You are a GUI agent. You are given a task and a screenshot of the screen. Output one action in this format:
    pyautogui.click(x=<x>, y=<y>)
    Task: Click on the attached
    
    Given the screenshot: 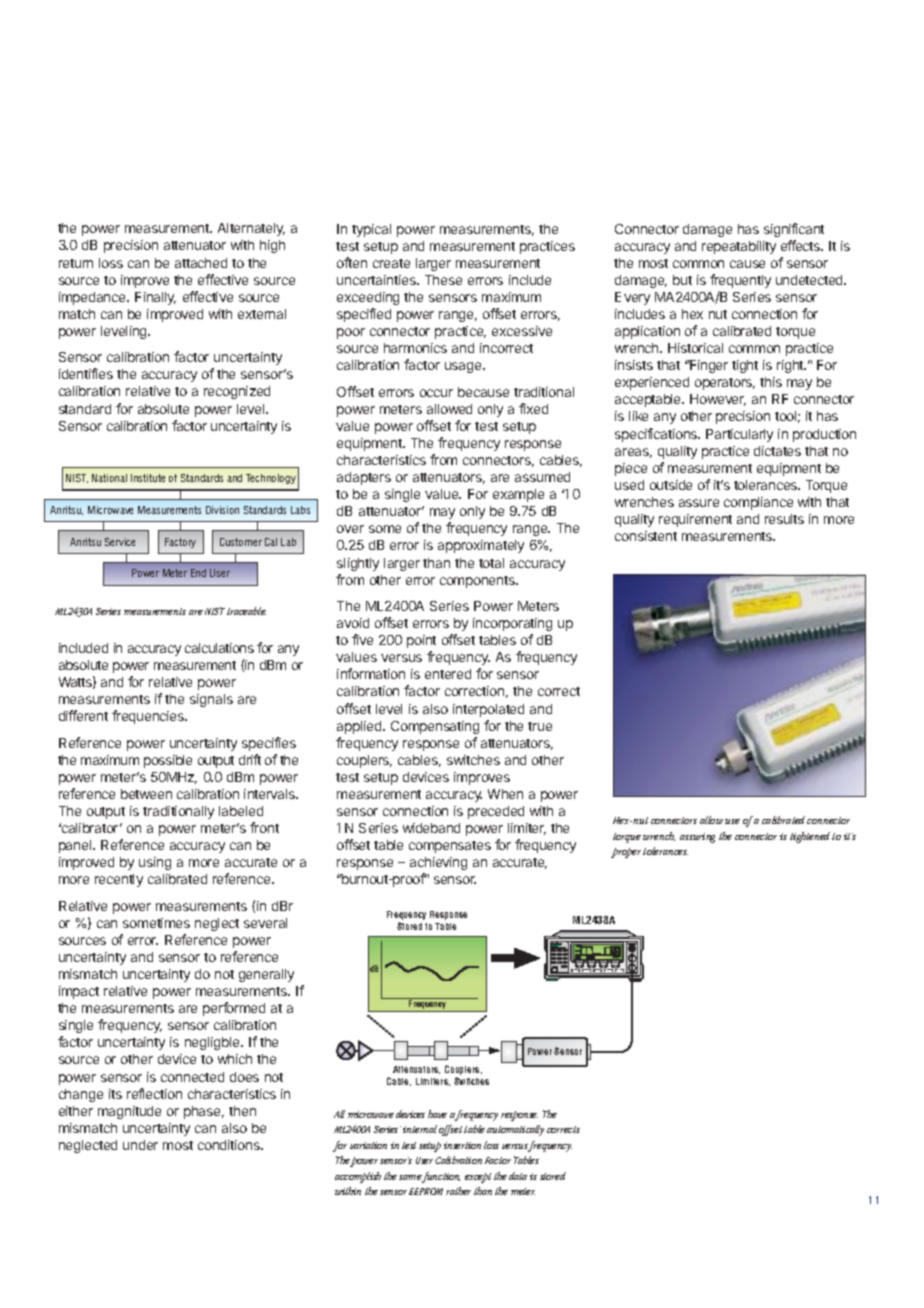 What is the action you would take?
    pyautogui.click(x=201, y=263)
